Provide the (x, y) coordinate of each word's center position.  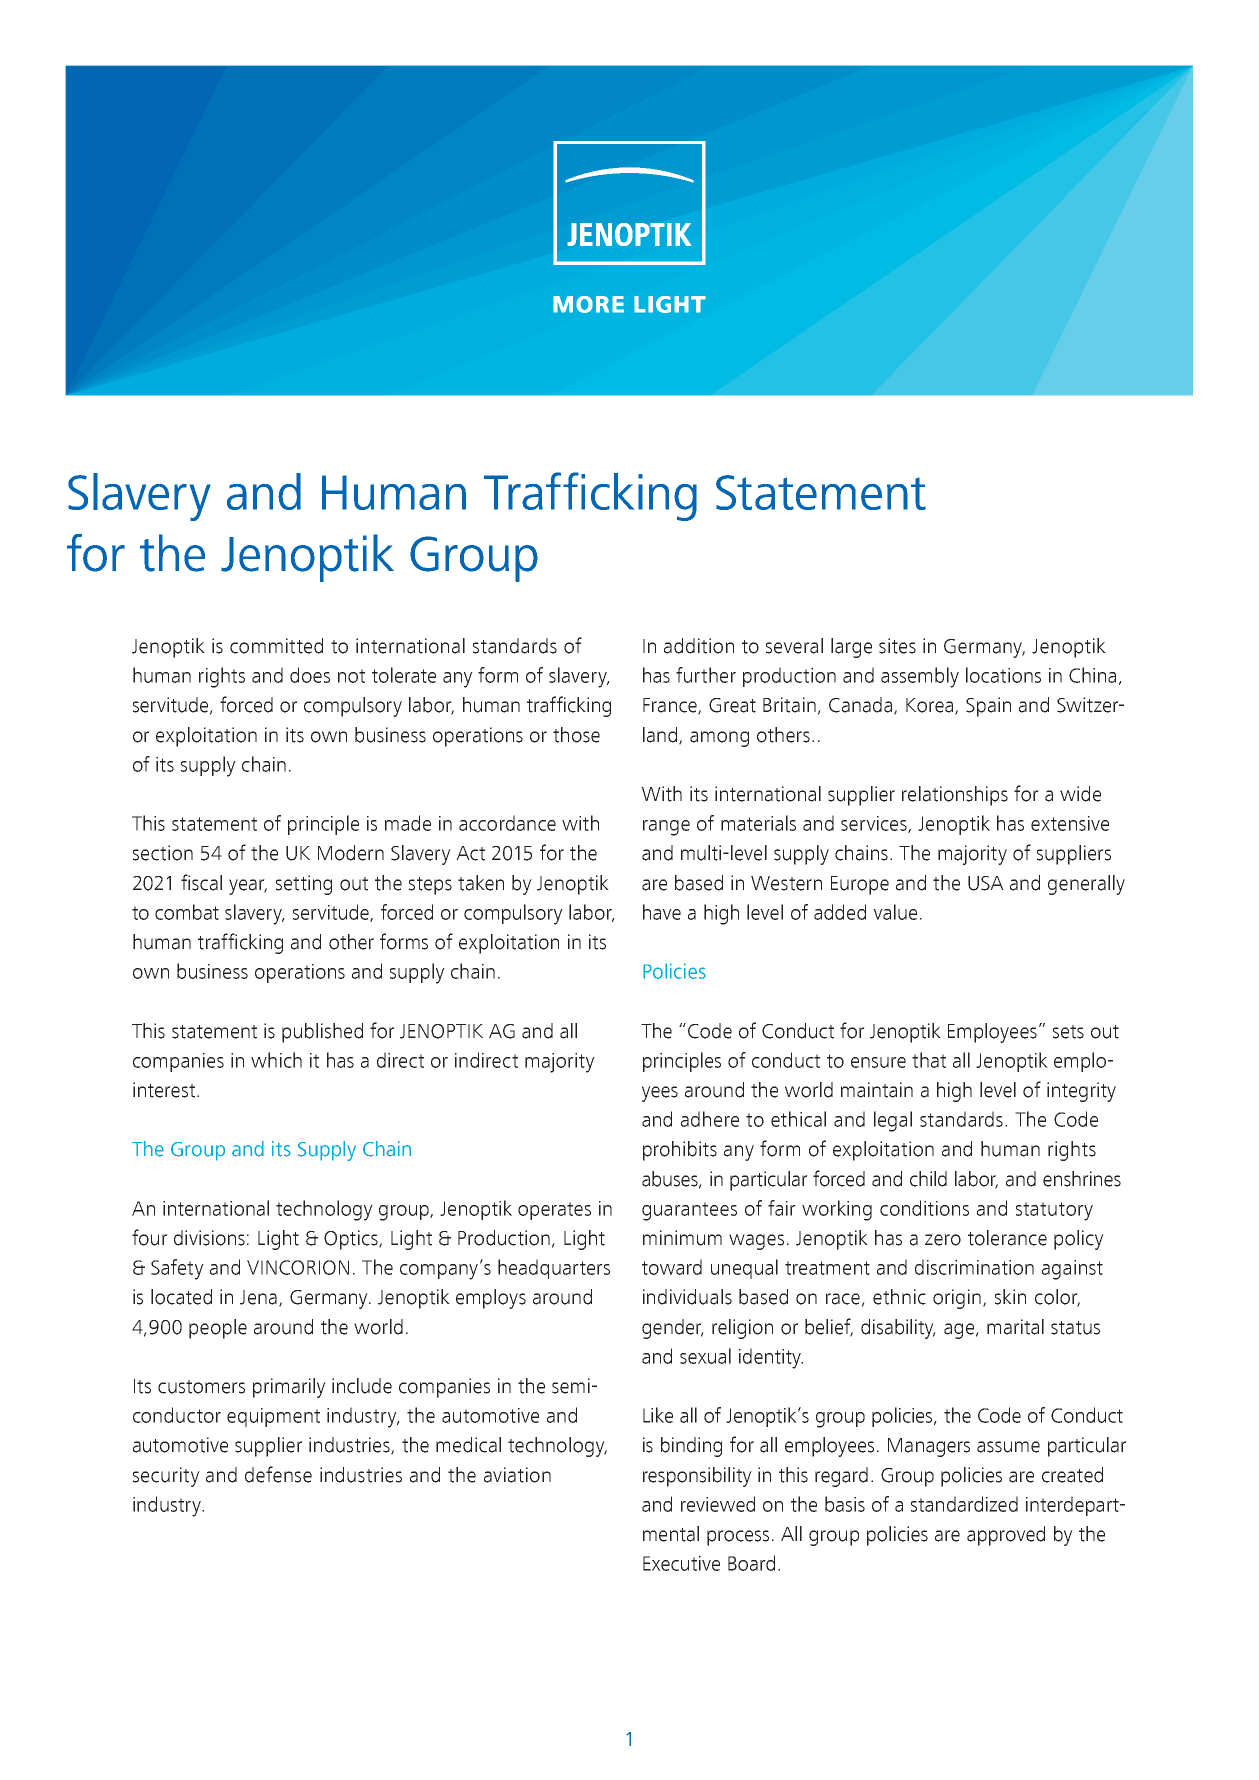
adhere (710, 1119)
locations (1003, 675)
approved (1006, 1536)
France (671, 706)
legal (893, 1121)
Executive (681, 1563)
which (276, 1060)
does (310, 675)
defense (278, 1474)
